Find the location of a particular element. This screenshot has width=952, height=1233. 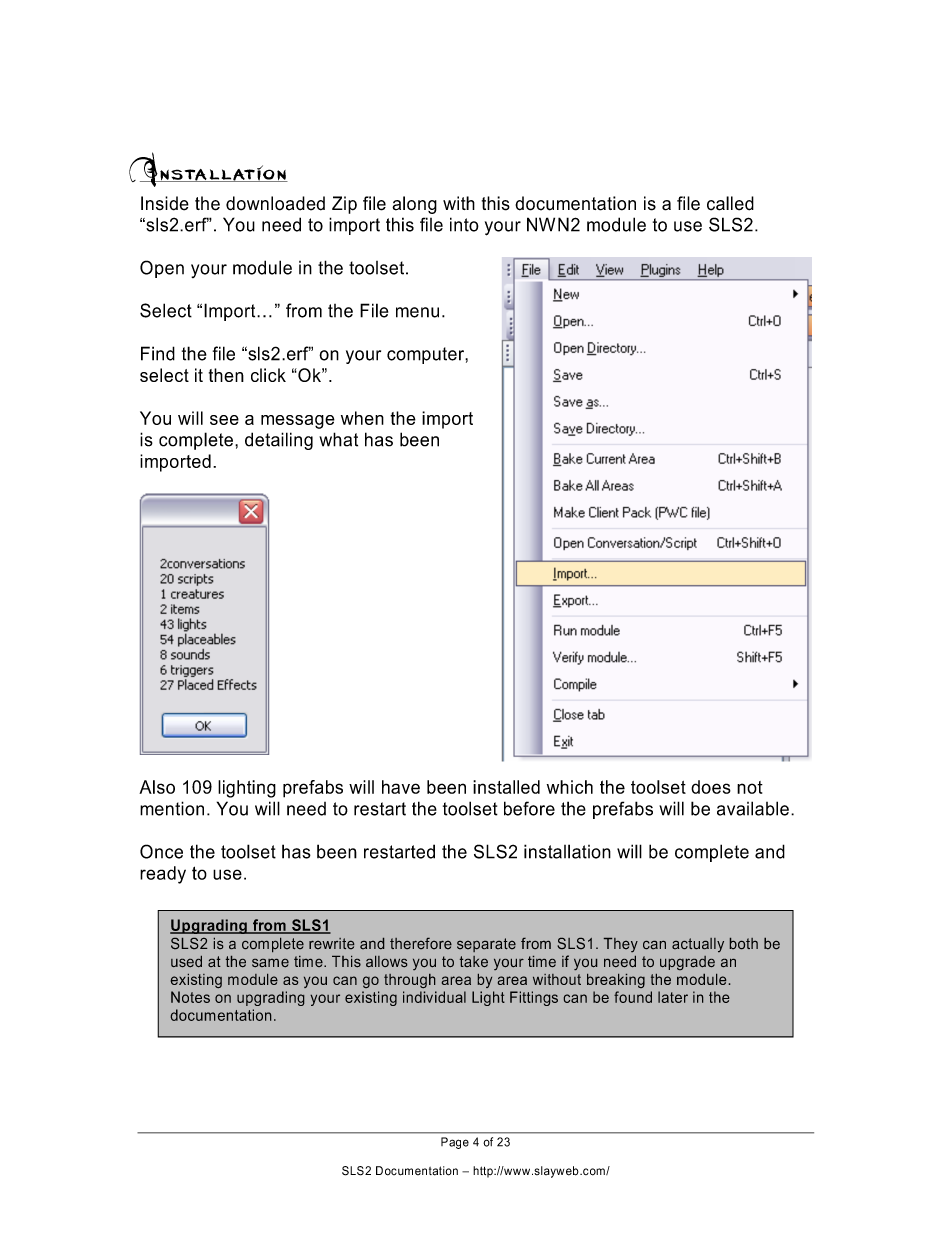

called is located at coordinates (730, 203).
